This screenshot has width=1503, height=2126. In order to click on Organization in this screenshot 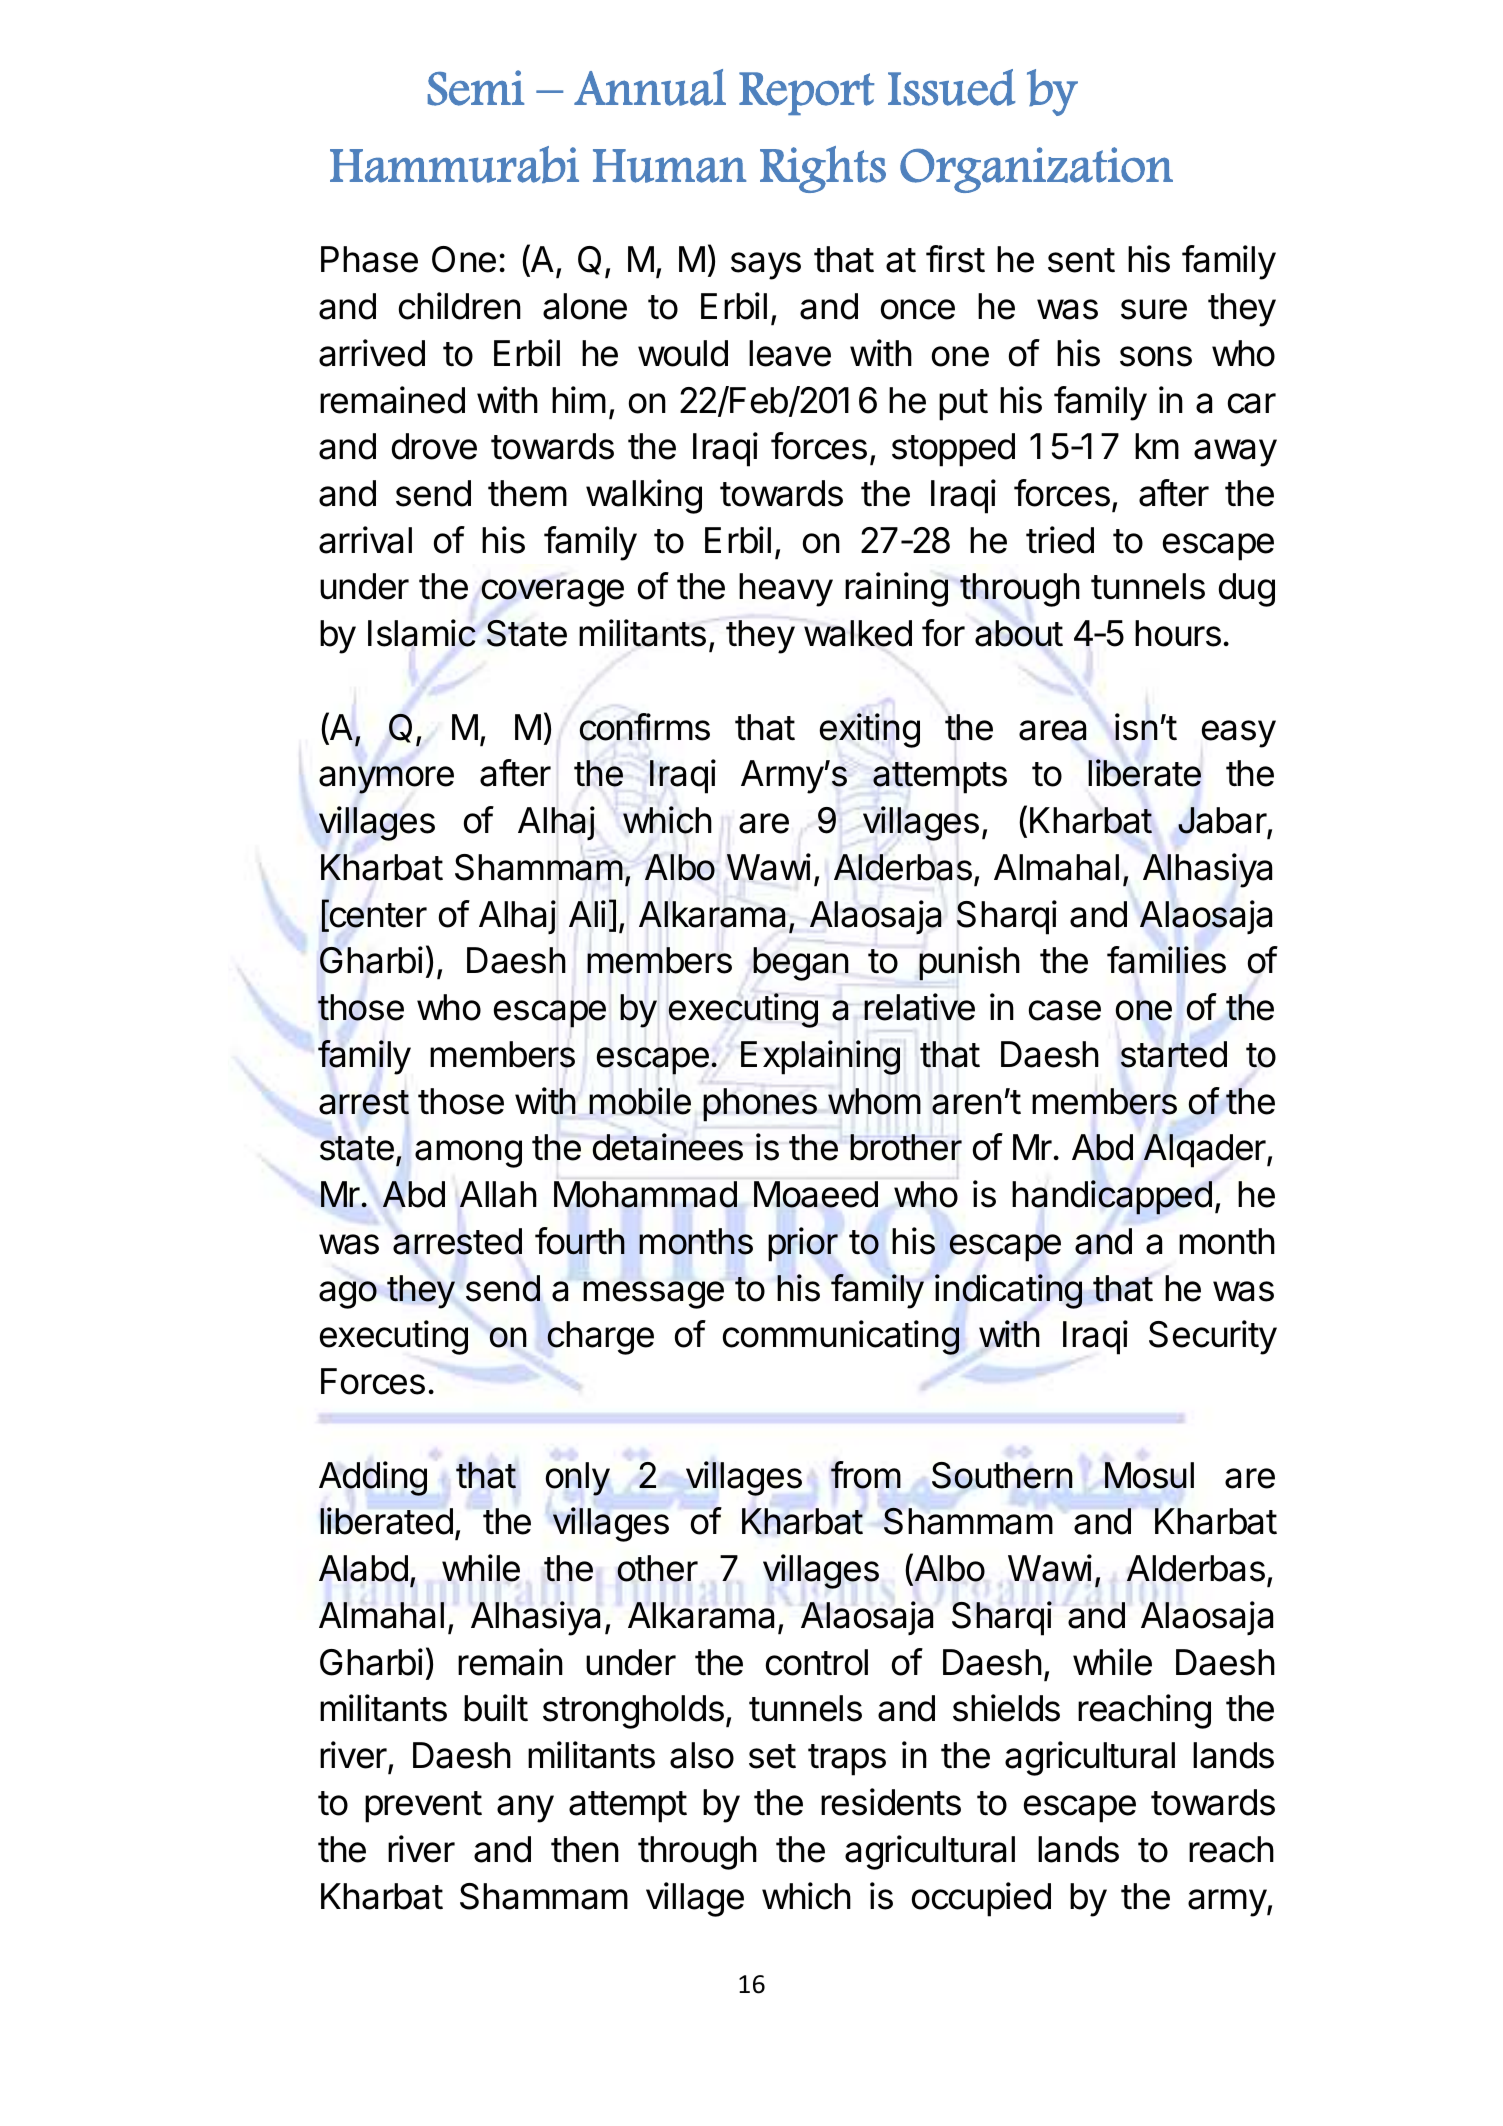, I will do `click(1036, 170)`.
